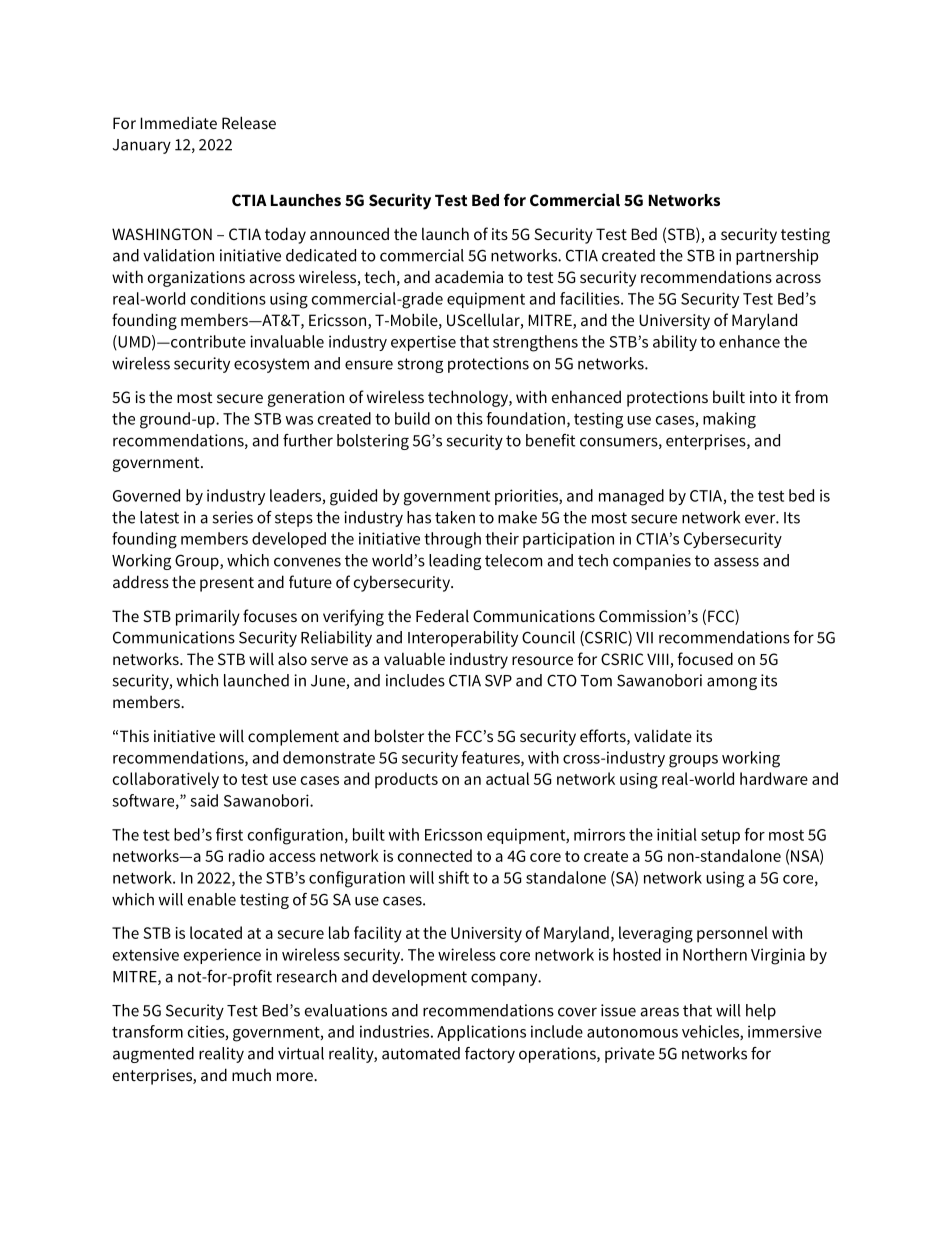 Image resolution: width=952 pixels, height=1233 pixels. I want to click on announced, so click(349, 233).
